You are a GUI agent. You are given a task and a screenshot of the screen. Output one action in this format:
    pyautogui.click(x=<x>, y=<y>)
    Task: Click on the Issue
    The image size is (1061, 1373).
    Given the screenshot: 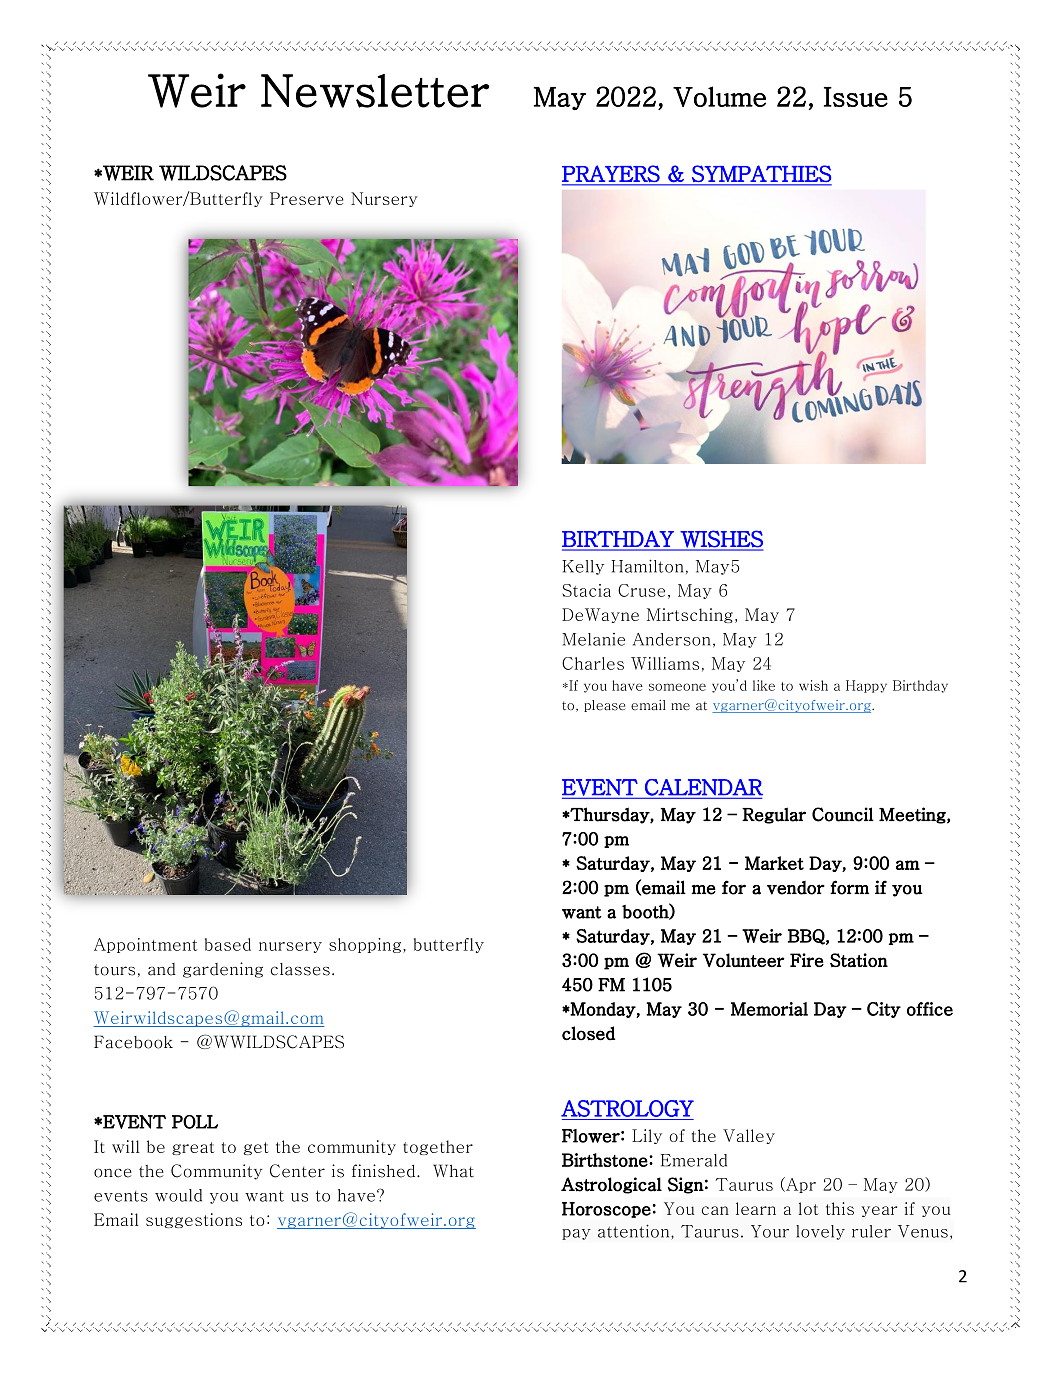 What is the action you would take?
    pyautogui.click(x=856, y=97)
